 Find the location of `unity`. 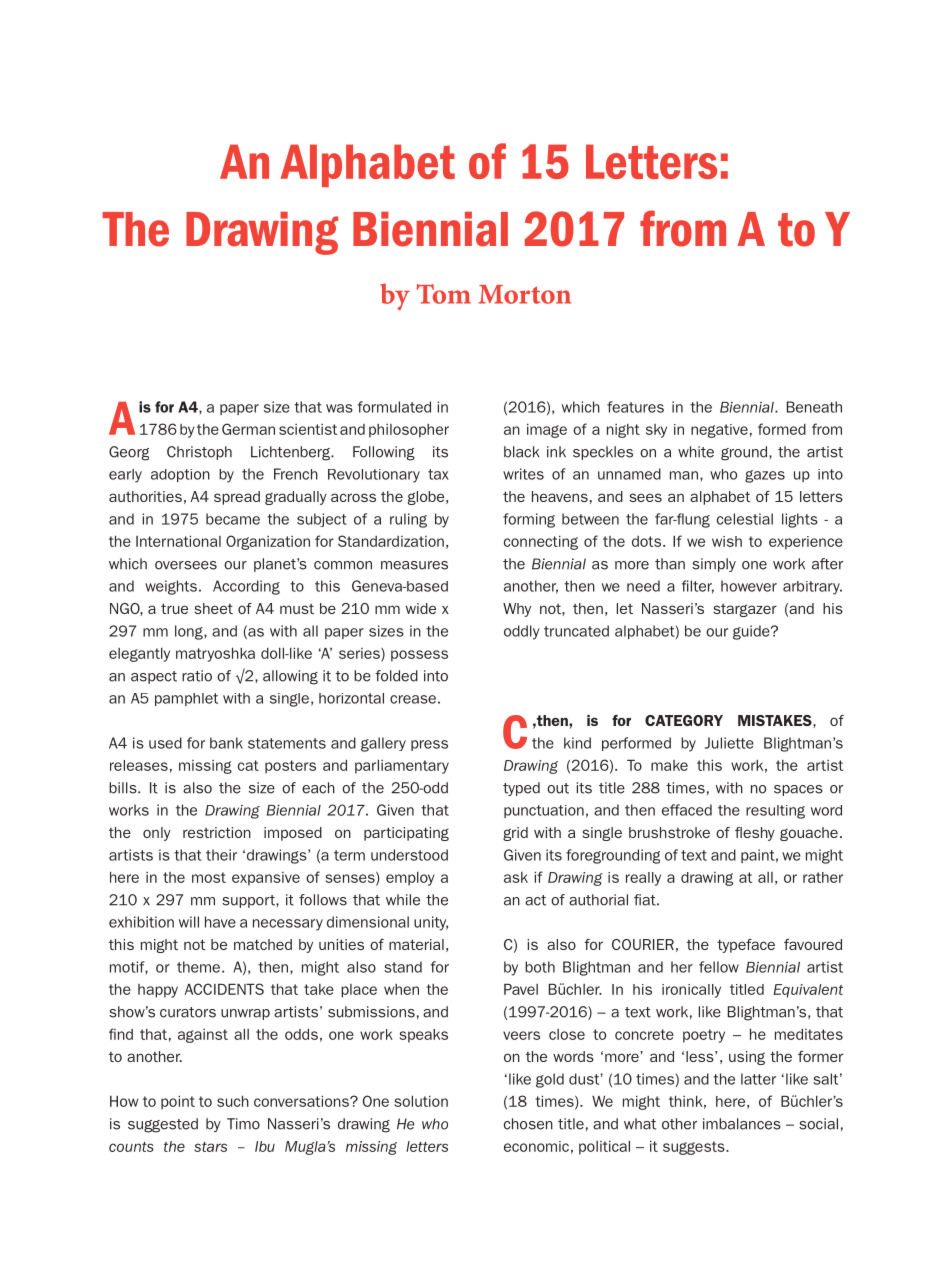

unity is located at coordinates (431, 923).
